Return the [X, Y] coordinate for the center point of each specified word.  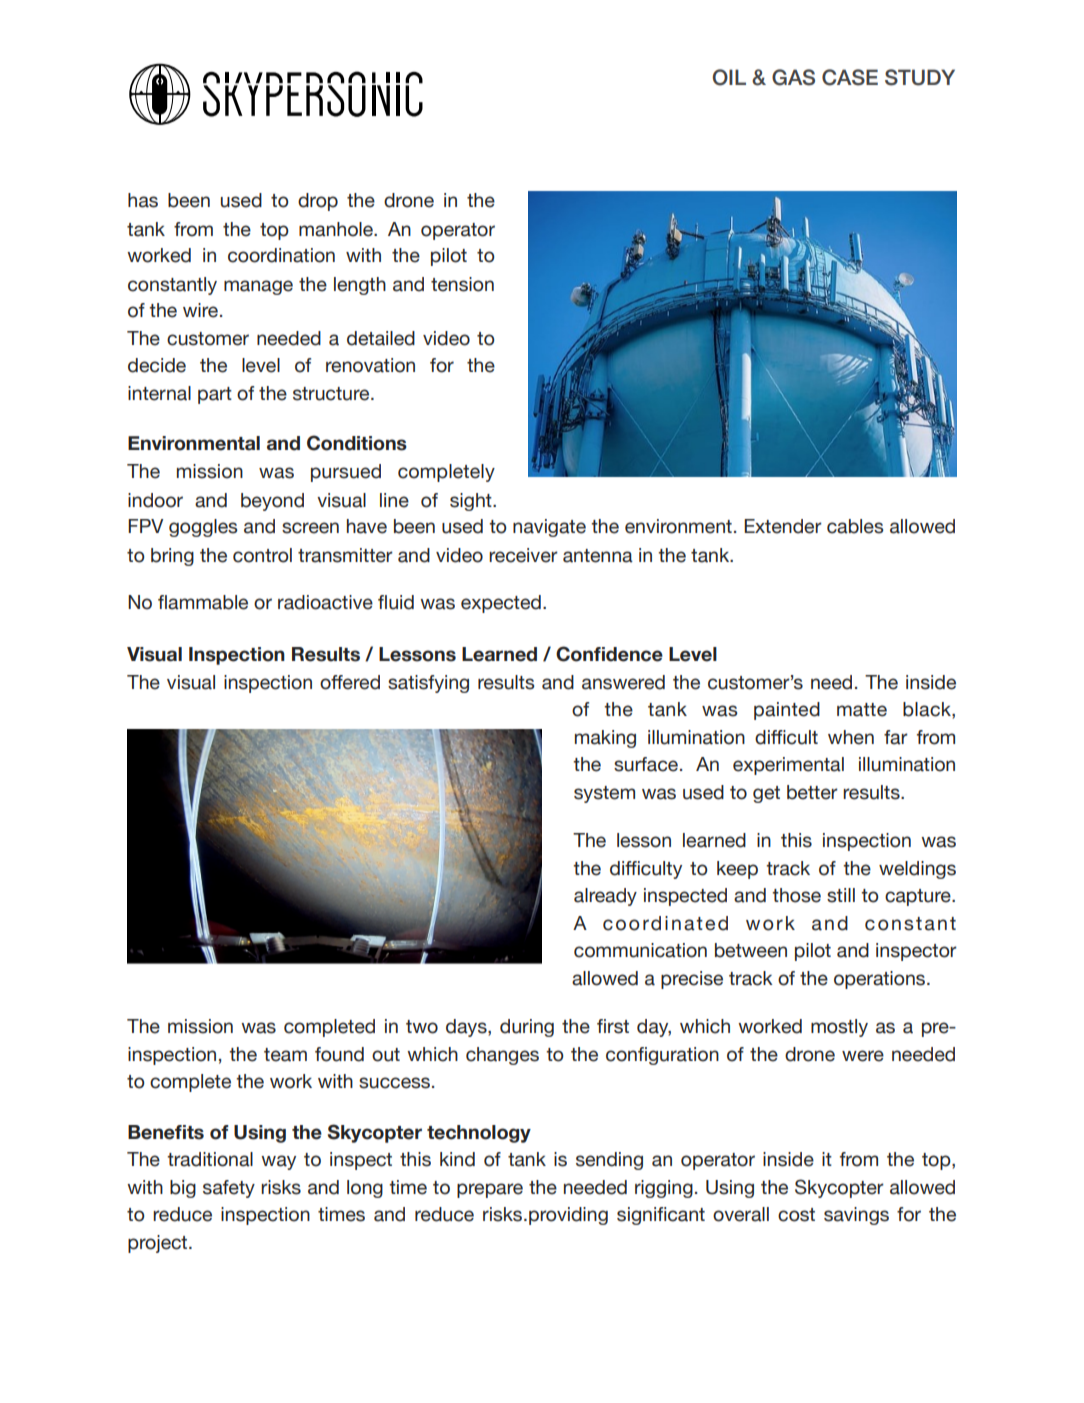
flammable [203, 602]
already [605, 897]
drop [318, 202]
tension [462, 284]
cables [855, 526]
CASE [850, 77]
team [285, 1055]
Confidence [609, 654]
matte [862, 710]
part [215, 395]
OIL [729, 77]
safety [229, 1189]
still [841, 895]
